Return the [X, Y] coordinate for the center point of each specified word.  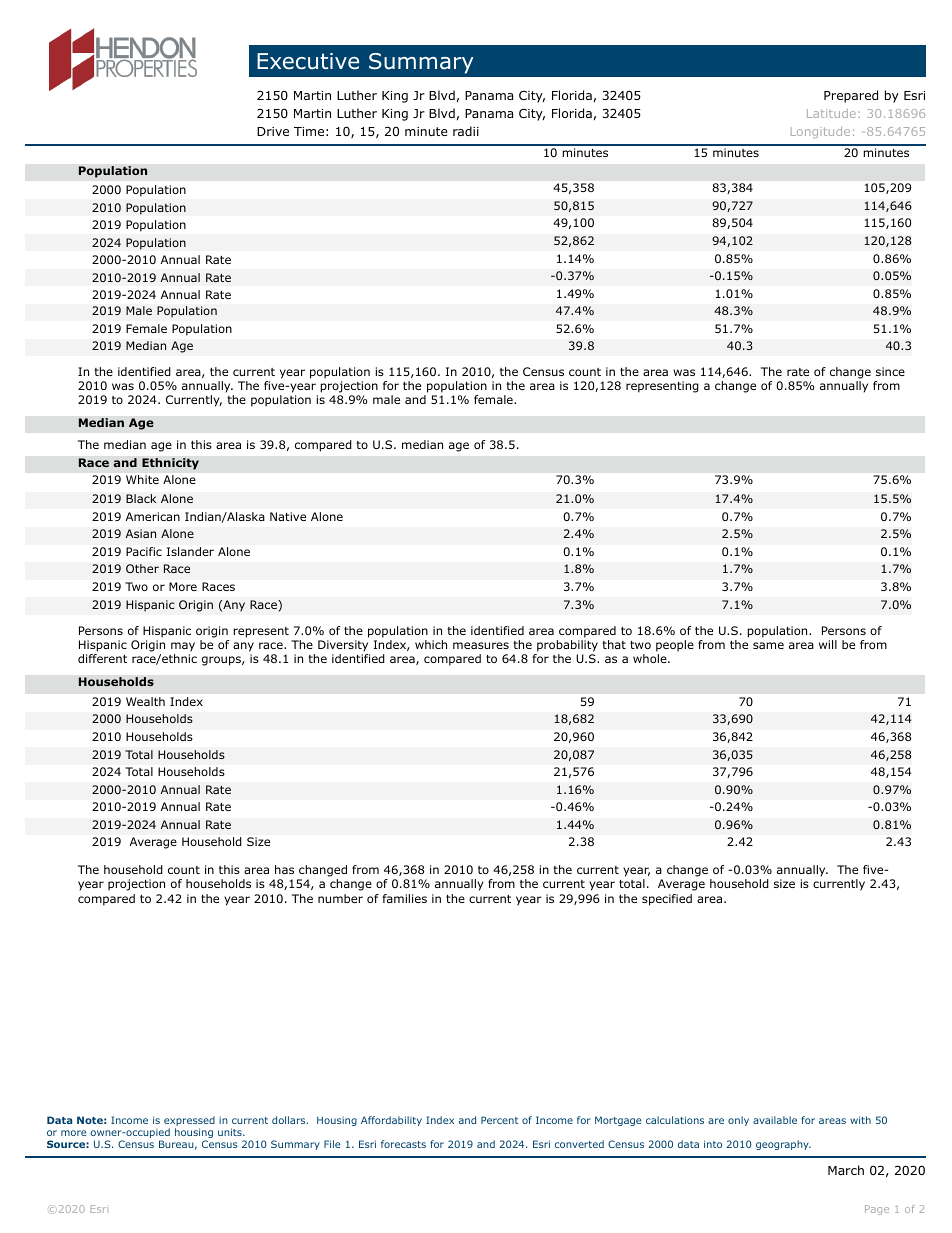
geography [783, 1145]
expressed [189, 1122]
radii [466, 131]
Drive [273, 131]
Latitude [831, 113]
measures [481, 645]
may [183, 647]
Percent [499, 1120]
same [768, 645]
